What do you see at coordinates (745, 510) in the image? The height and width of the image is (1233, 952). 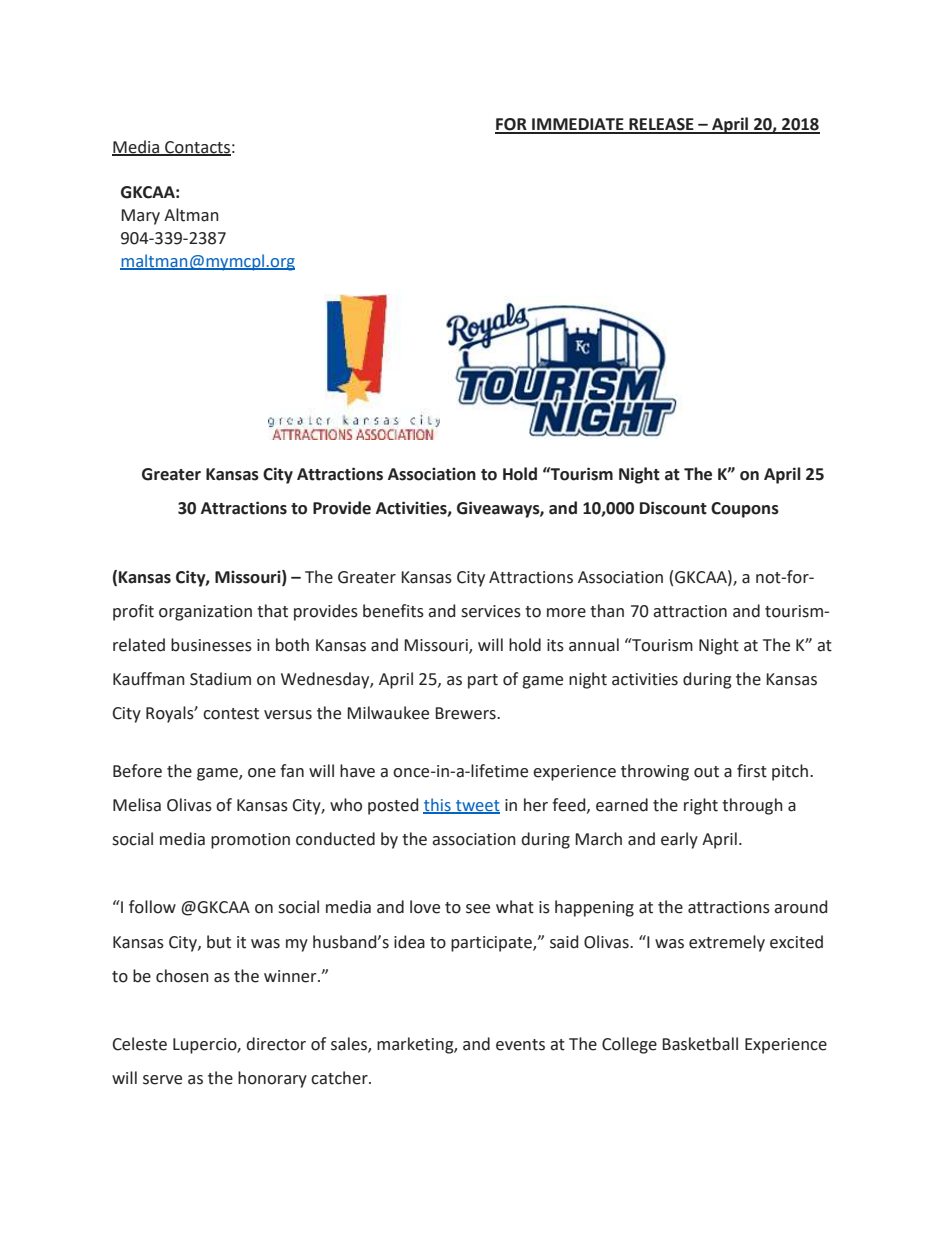 I see `Coupons` at bounding box center [745, 510].
